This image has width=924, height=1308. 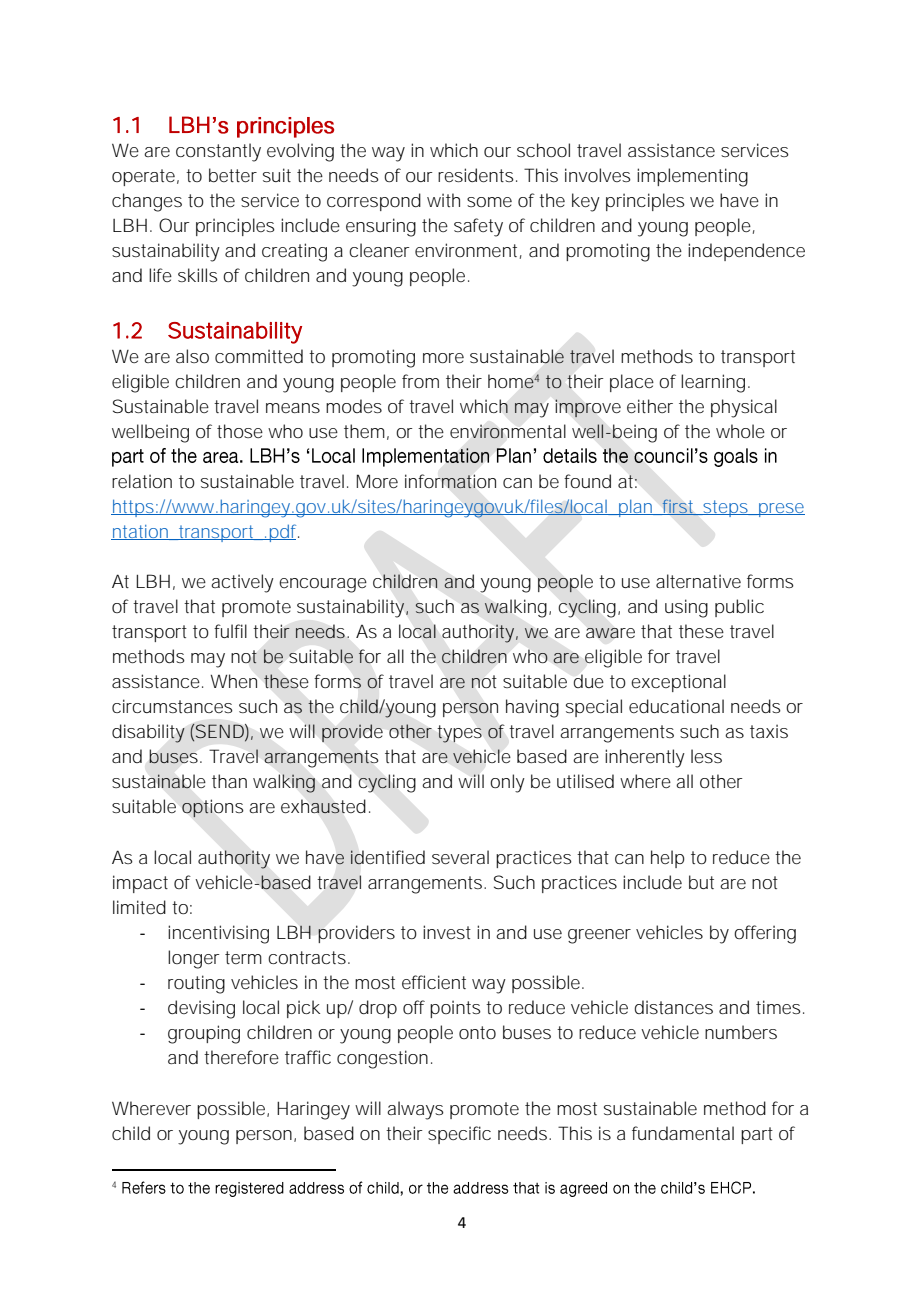 What do you see at coordinates (241, 1057) in the image?
I see `therefore` at bounding box center [241, 1057].
